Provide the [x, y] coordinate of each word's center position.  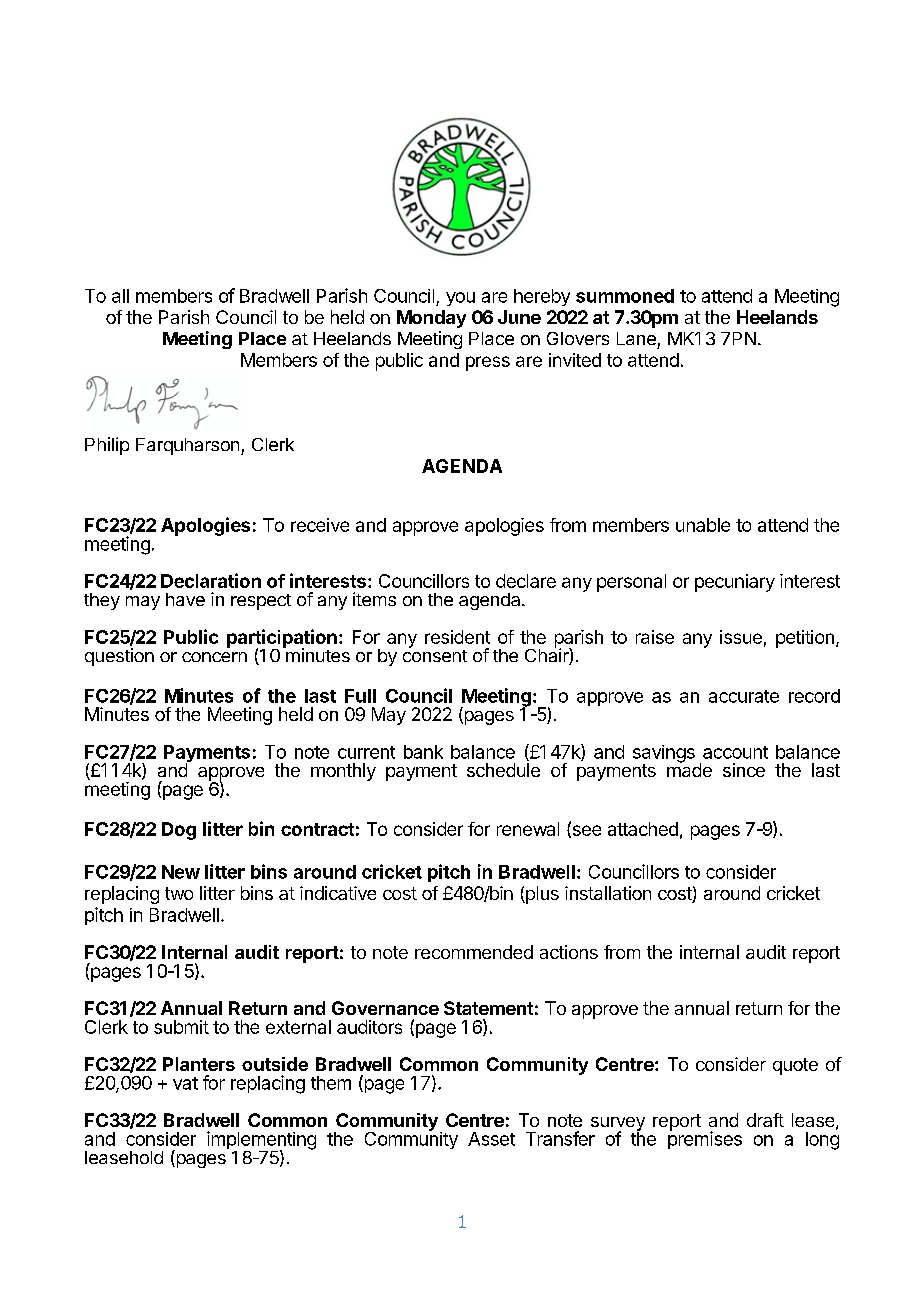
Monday [431, 319]
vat [185, 1083]
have [185, 599]
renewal [528, 829]
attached [643, 829]
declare [526, 581]
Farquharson [187, 446]
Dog [179, 831]
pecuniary [735, 583]
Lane [636, 338]
